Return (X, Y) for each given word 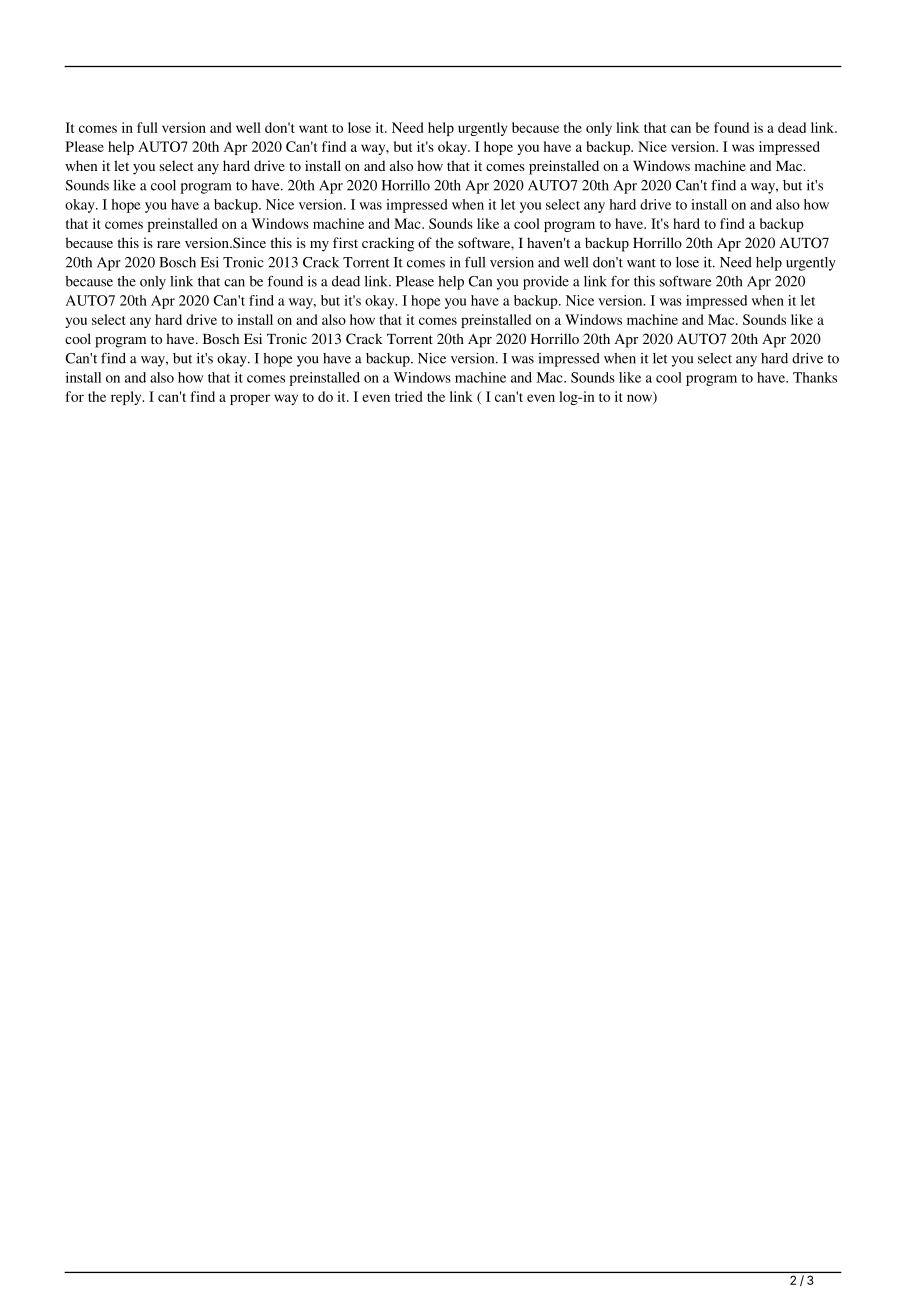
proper (250, 399)
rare (168, 244)
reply (127, 398)
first (345, 242)
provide (546, 283)
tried (408, 396)
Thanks (815, 377)
